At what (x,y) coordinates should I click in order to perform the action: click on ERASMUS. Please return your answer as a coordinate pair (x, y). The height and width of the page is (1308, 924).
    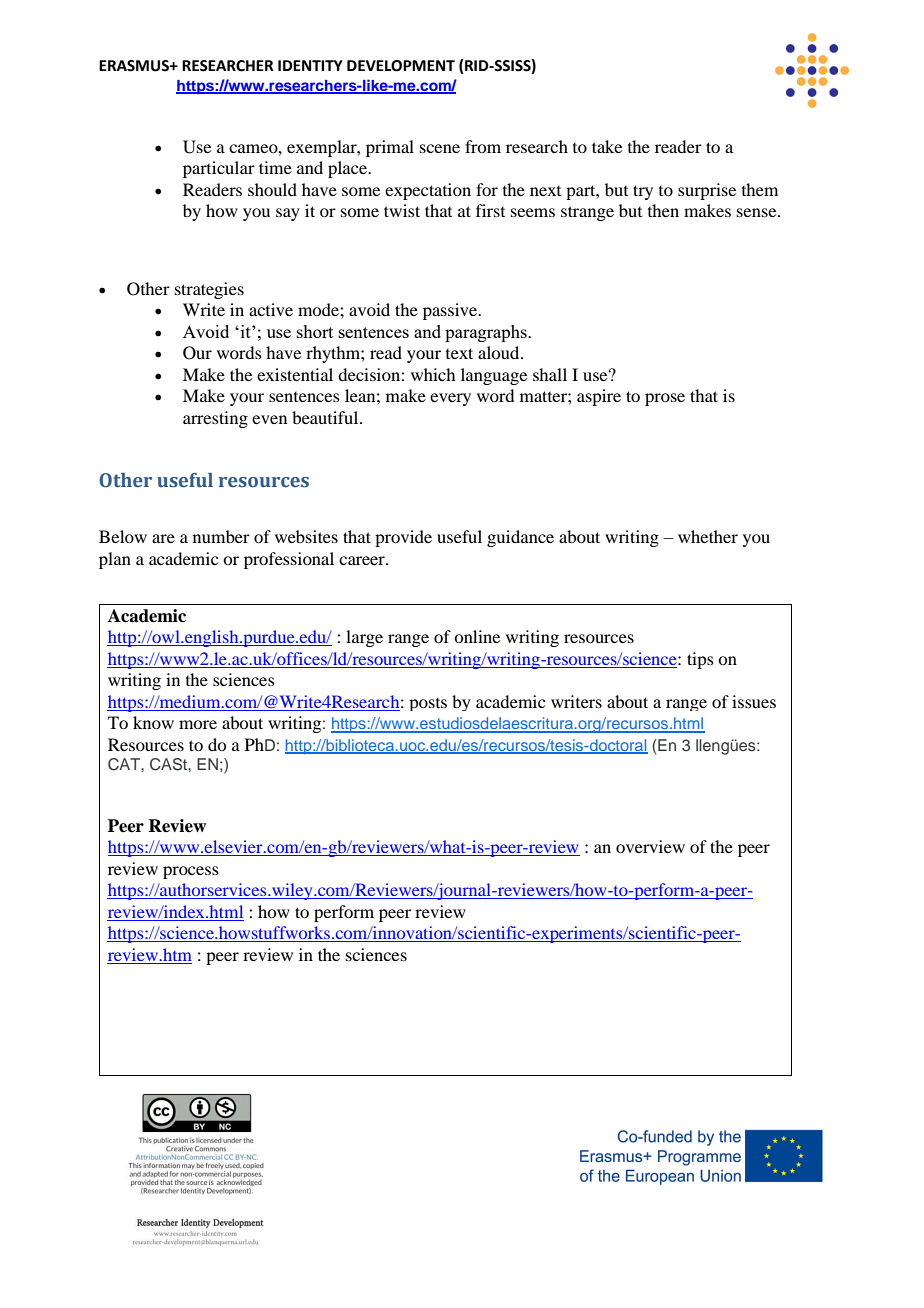
    Looking at the image, I should click on (135, 66).
